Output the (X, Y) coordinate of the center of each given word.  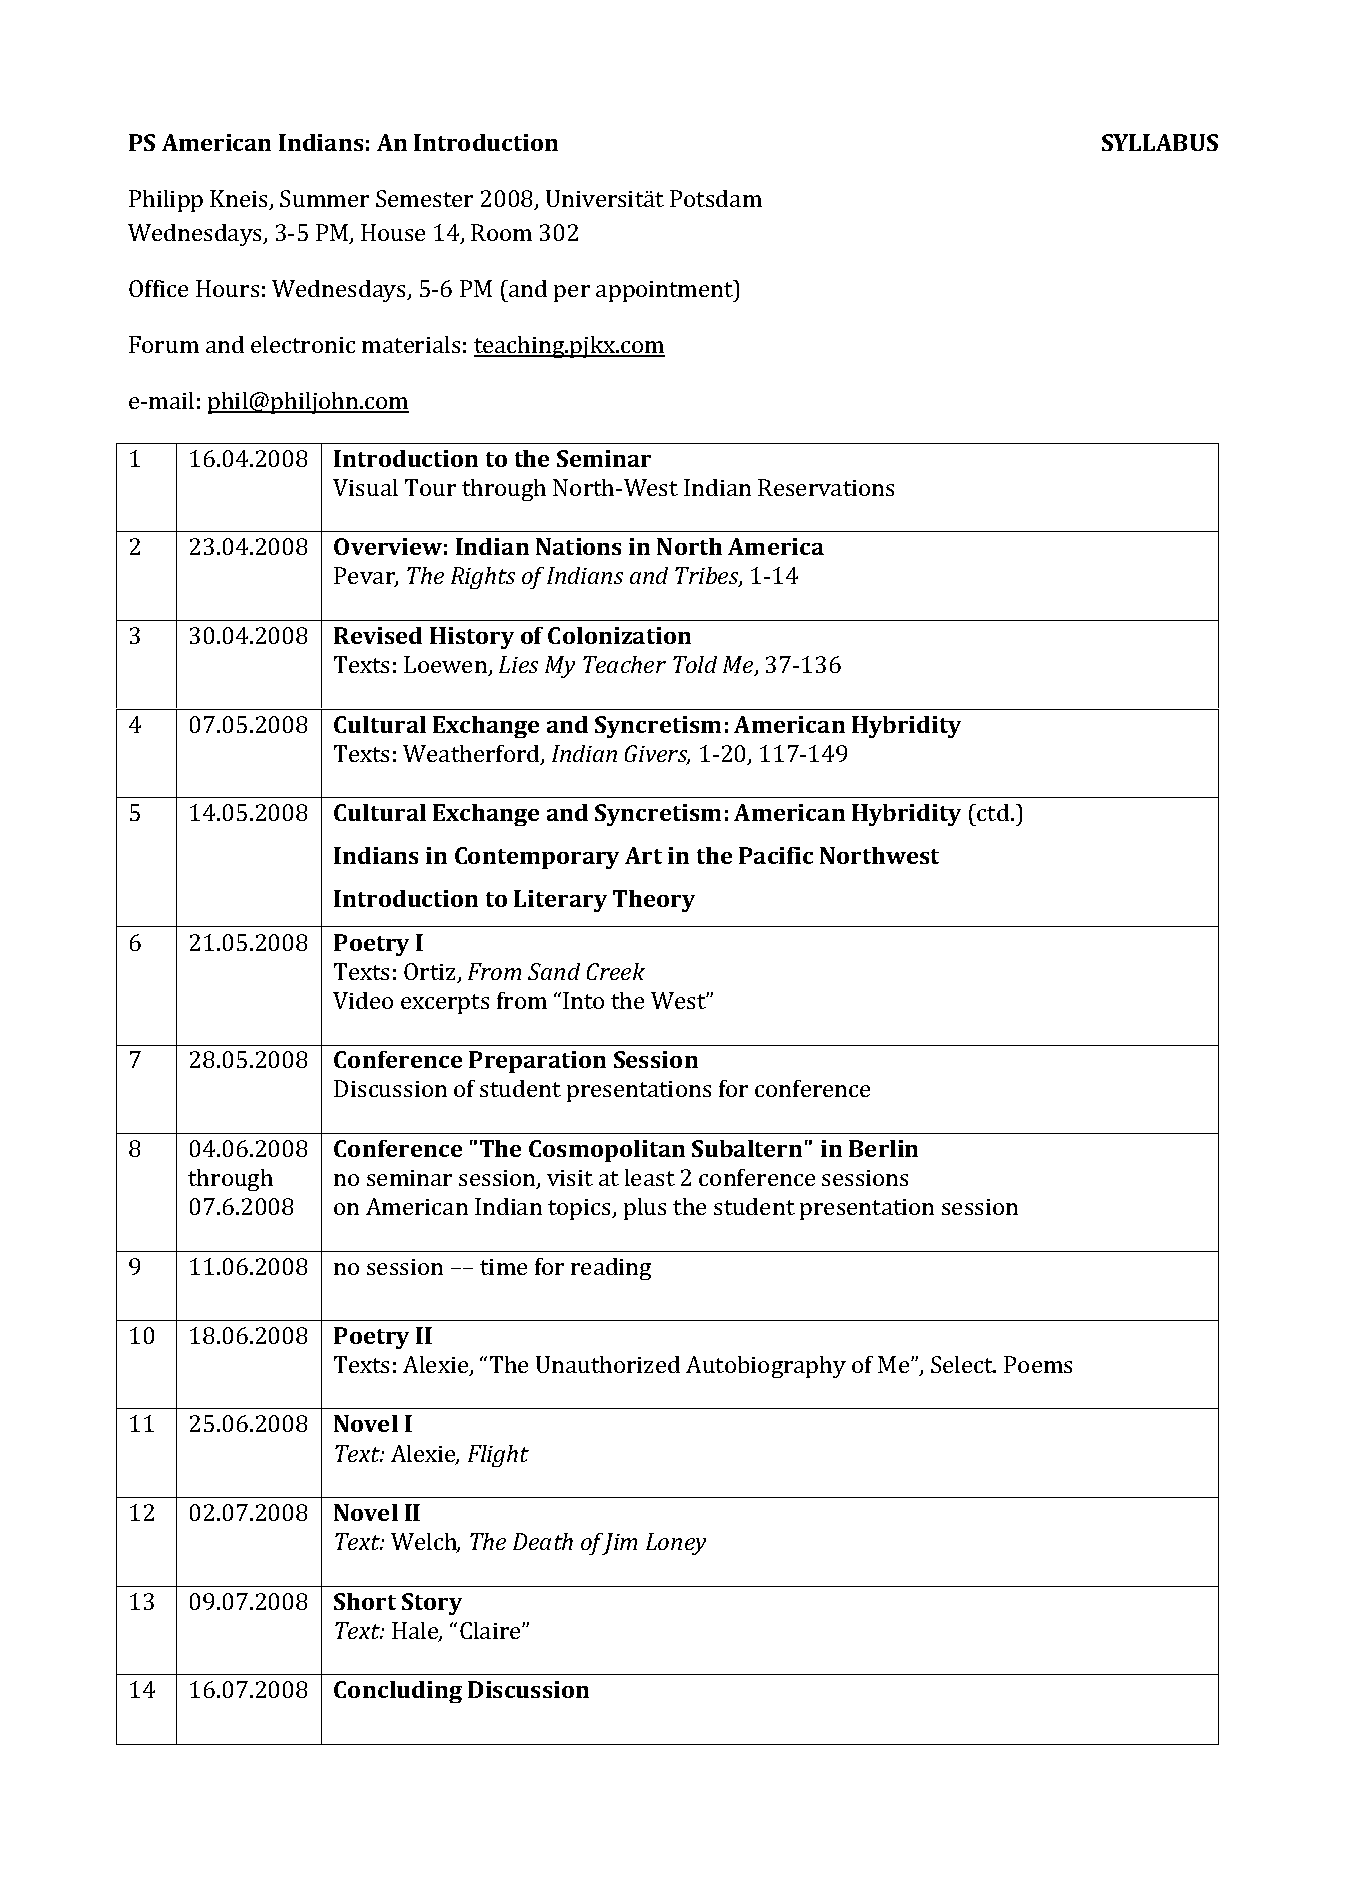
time (503, 1267)
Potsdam (716, 198)
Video (363, 1000)
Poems (1038, 1364)
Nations (578, 546)
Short (365, 1601)
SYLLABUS (1160, 142)
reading (611, 1269)
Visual (365, 487)
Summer (324, 198)
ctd (994, 812)
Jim (618, 1544)
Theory (654, 901)
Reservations (826, 487)
